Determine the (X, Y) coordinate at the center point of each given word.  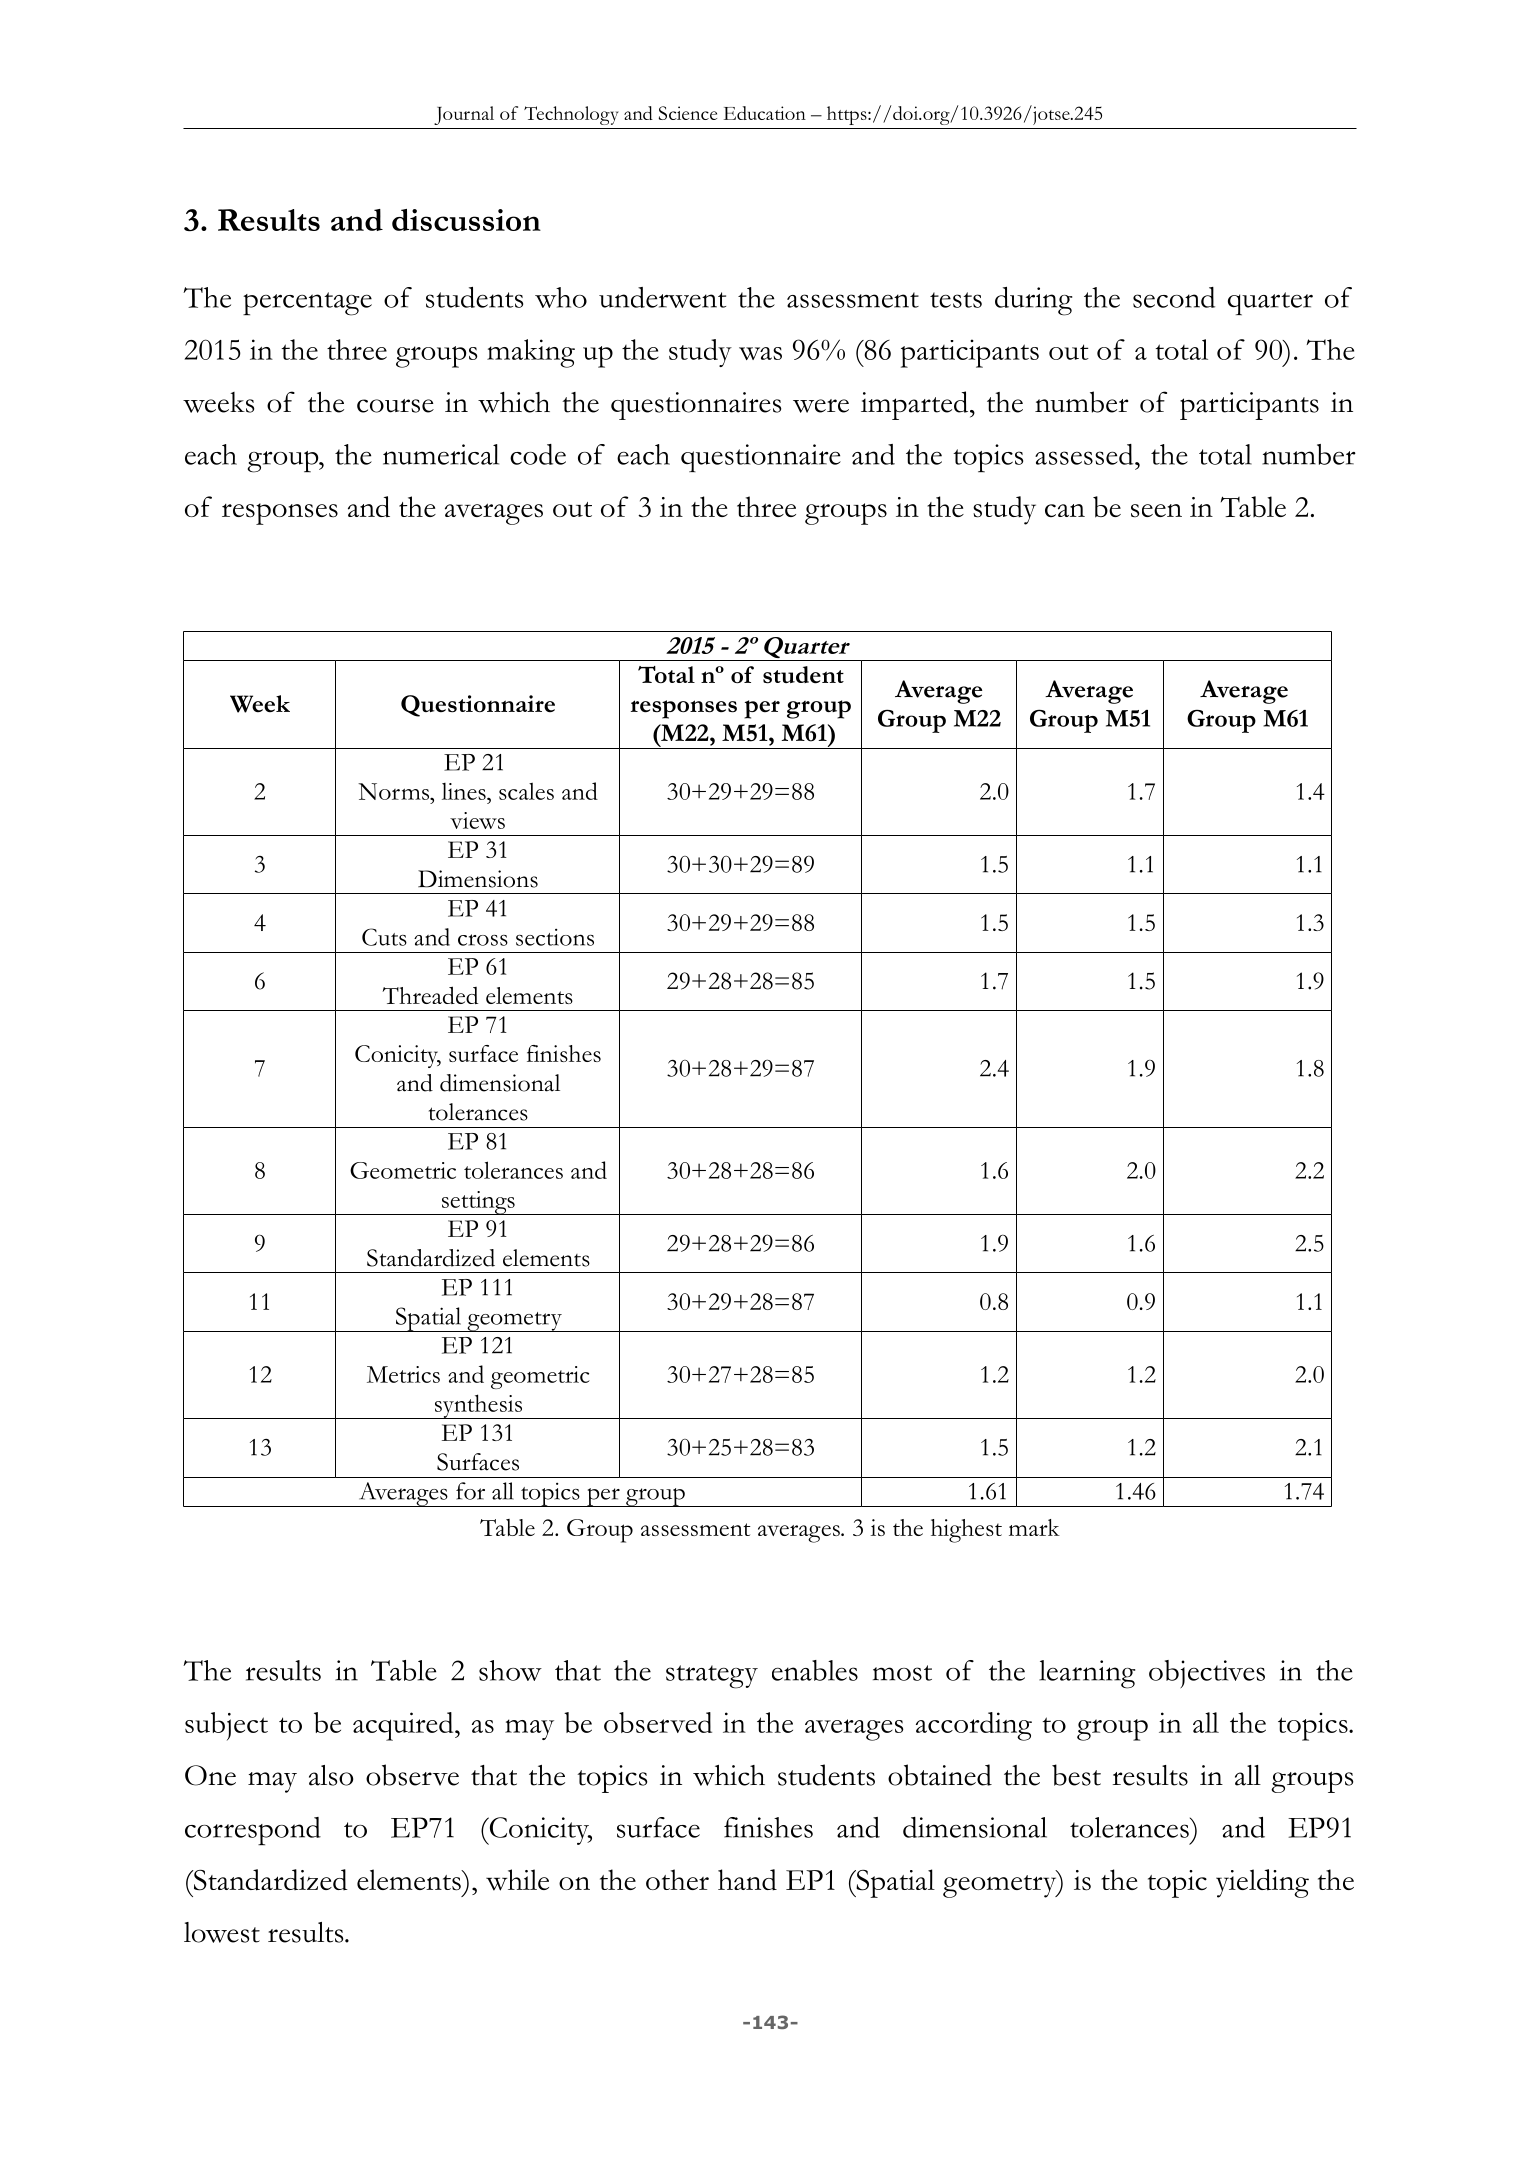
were (821, 406)
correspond (253, 1831)
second (1174, 297)
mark (1034, 1527)
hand (747, 1880)
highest (966, 1531)
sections (555, 937)
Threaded (430, 995)
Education (765, 113)
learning (1087, 1674)
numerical (441, 454)
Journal (464, 115)
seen (1156, 510)
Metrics (403, 1374)
